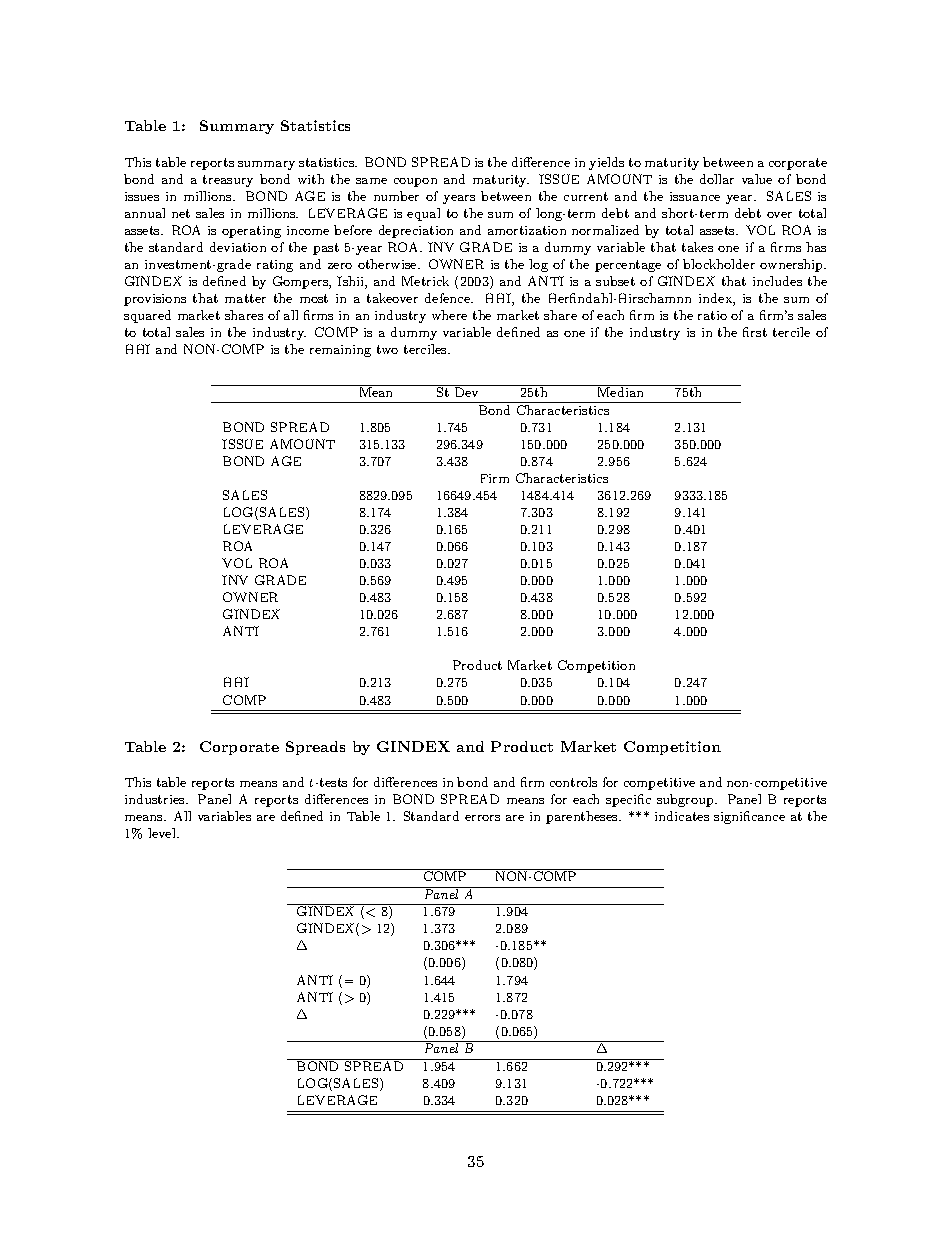  Describe the element at coordinates (717, 179) in the document. I see `dollar` at that location.
